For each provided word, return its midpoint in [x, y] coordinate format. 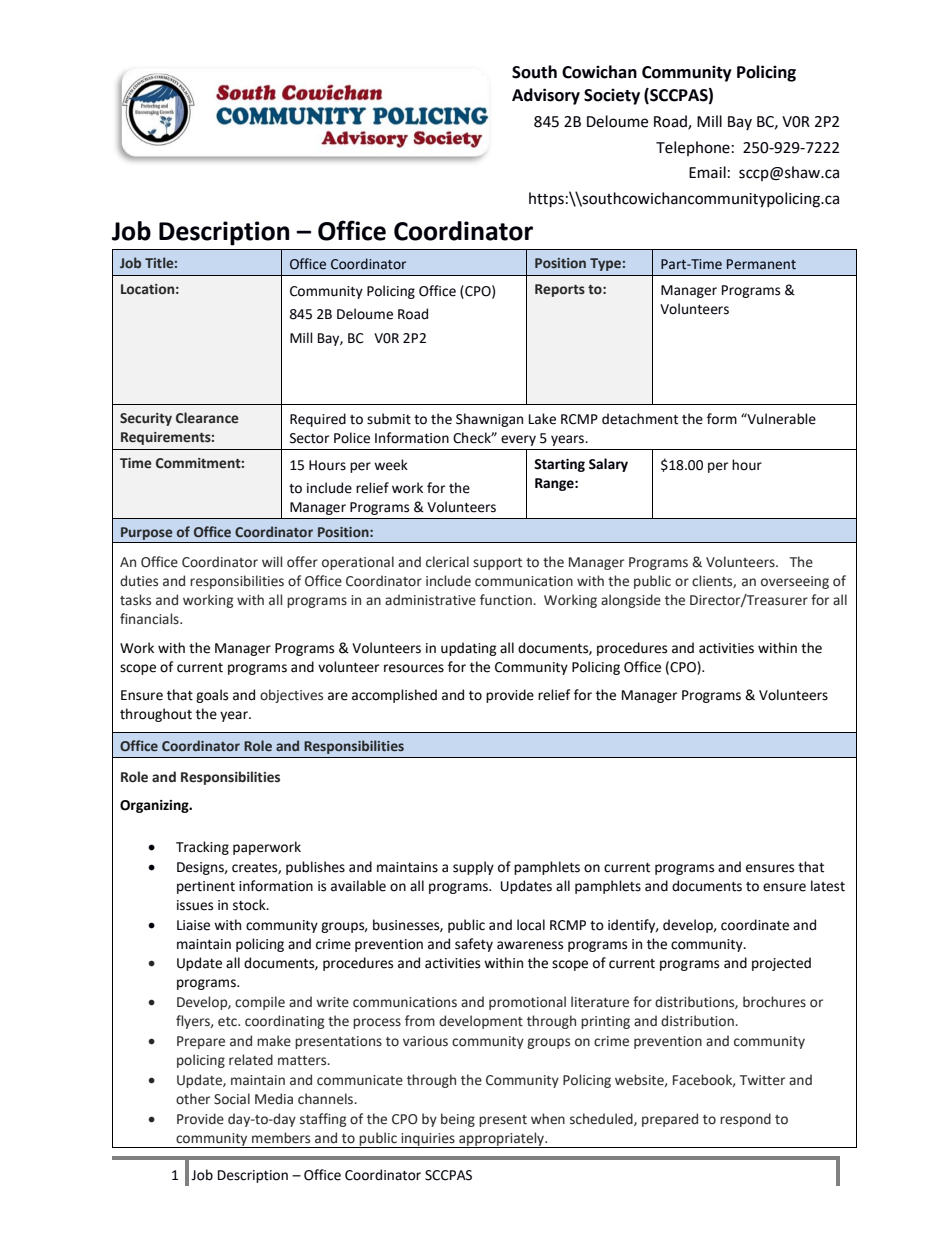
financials [150, 619]
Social [232, 1099]
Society [612, 96]
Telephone [693, 148]
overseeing [795, 582]
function [507, 600]
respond [745, 1120]
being [458, 1120]
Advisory [546, 96]
